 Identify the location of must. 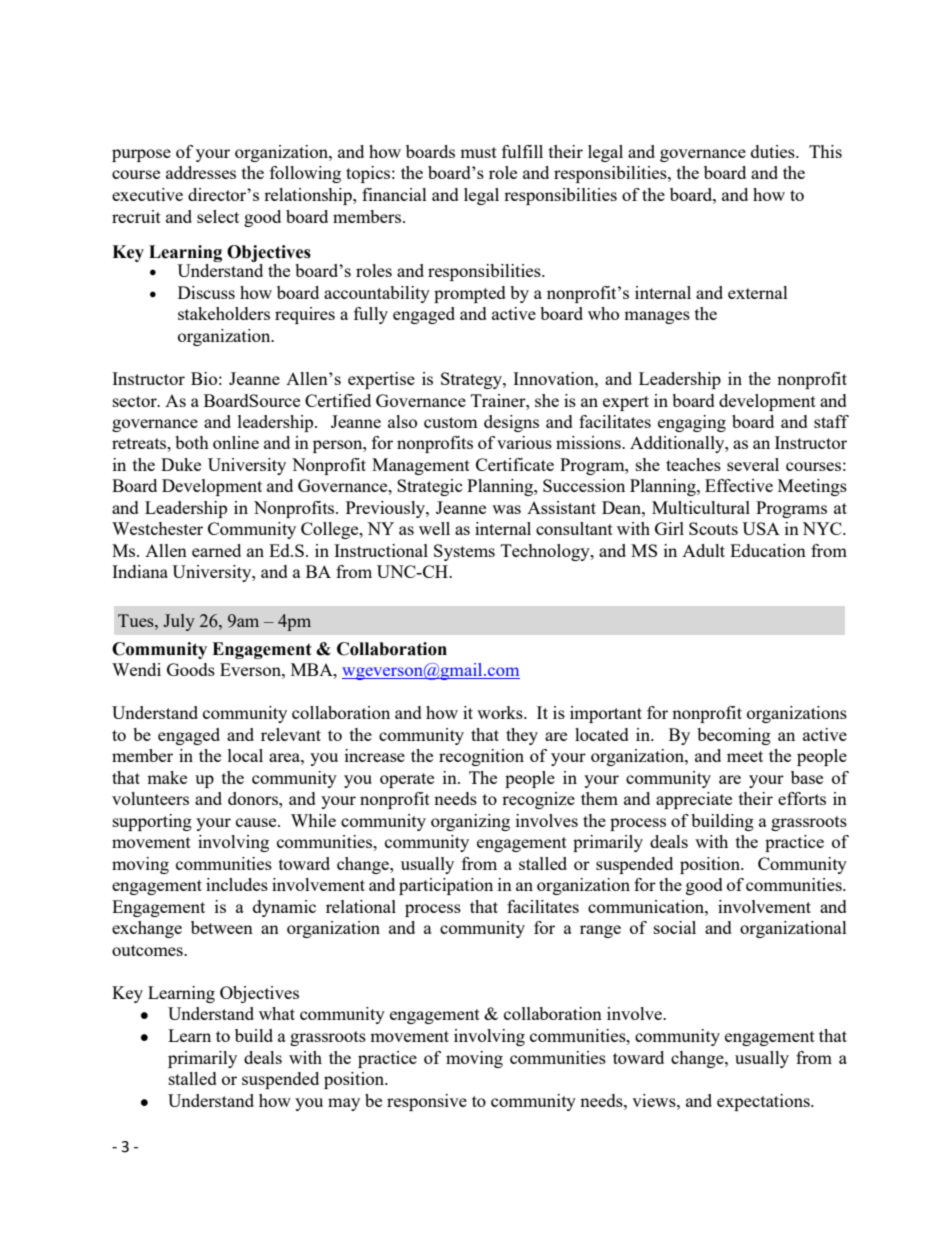
(478, 152).
